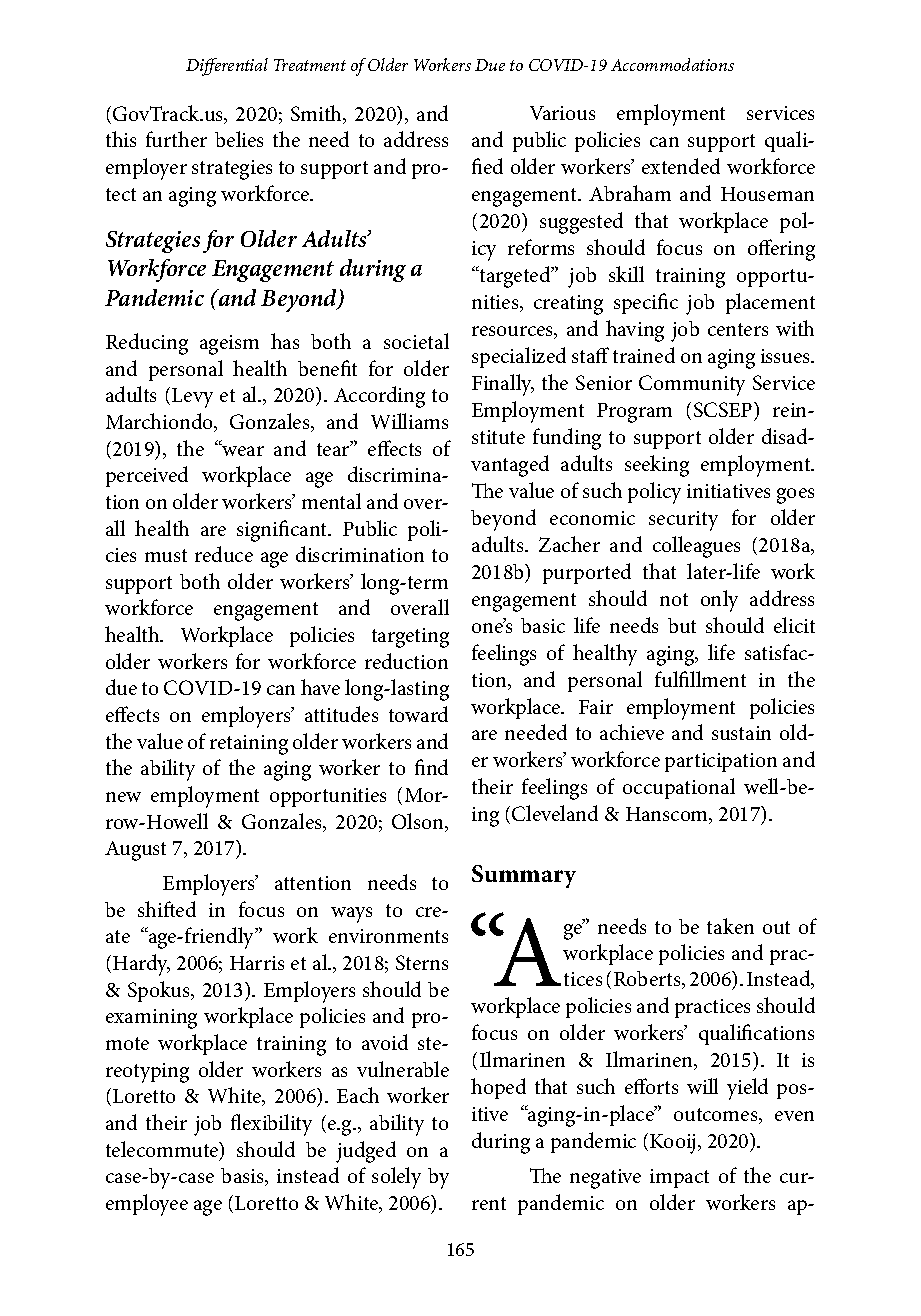 Image resolution: width=921 pixels, height=1316 pixels. I want to click on Finally, so click(503, 385).
